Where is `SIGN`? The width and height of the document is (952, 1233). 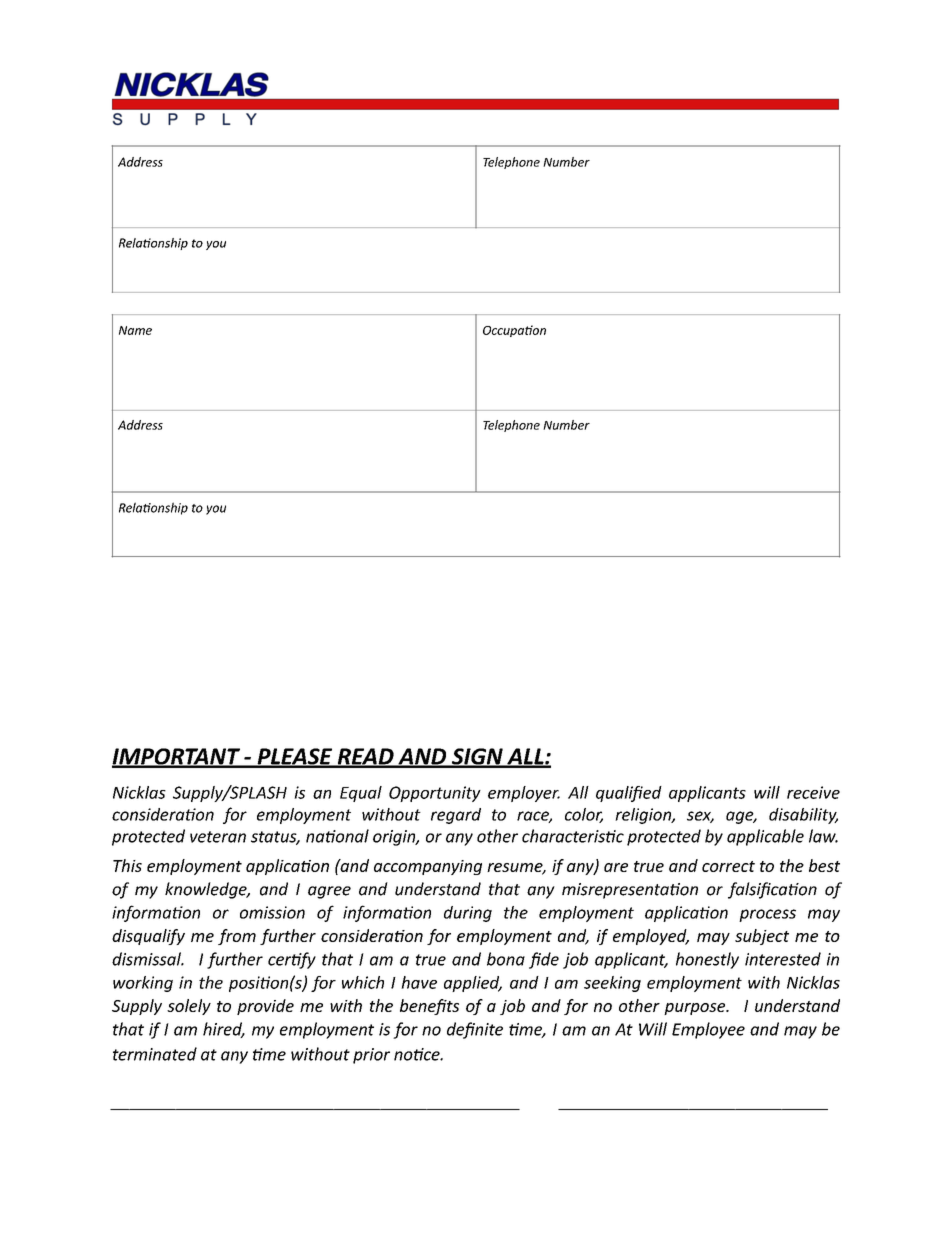
SIGN is located at coordinates (477, 757).
